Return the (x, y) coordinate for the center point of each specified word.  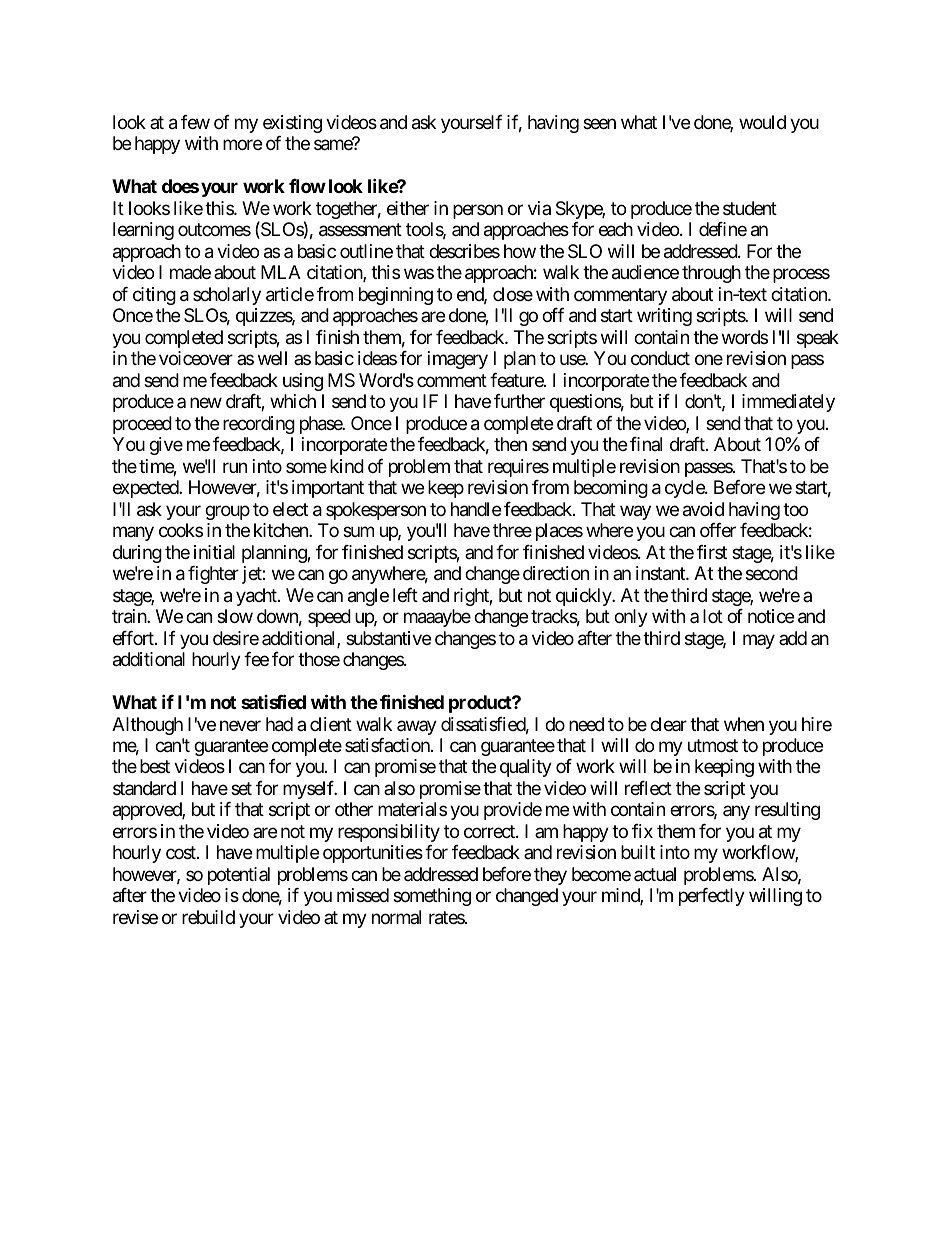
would (762, 122)
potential (239, 876)
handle (476, 509)
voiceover (196, 358)
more (242, 145)
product (481, 704)
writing (664, 317)
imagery (458, 360)
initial (214, 552)
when (744, 724)
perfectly (712, 897)
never (240, 725)
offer (718, 530)
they (550, 876)
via (539, 208)
